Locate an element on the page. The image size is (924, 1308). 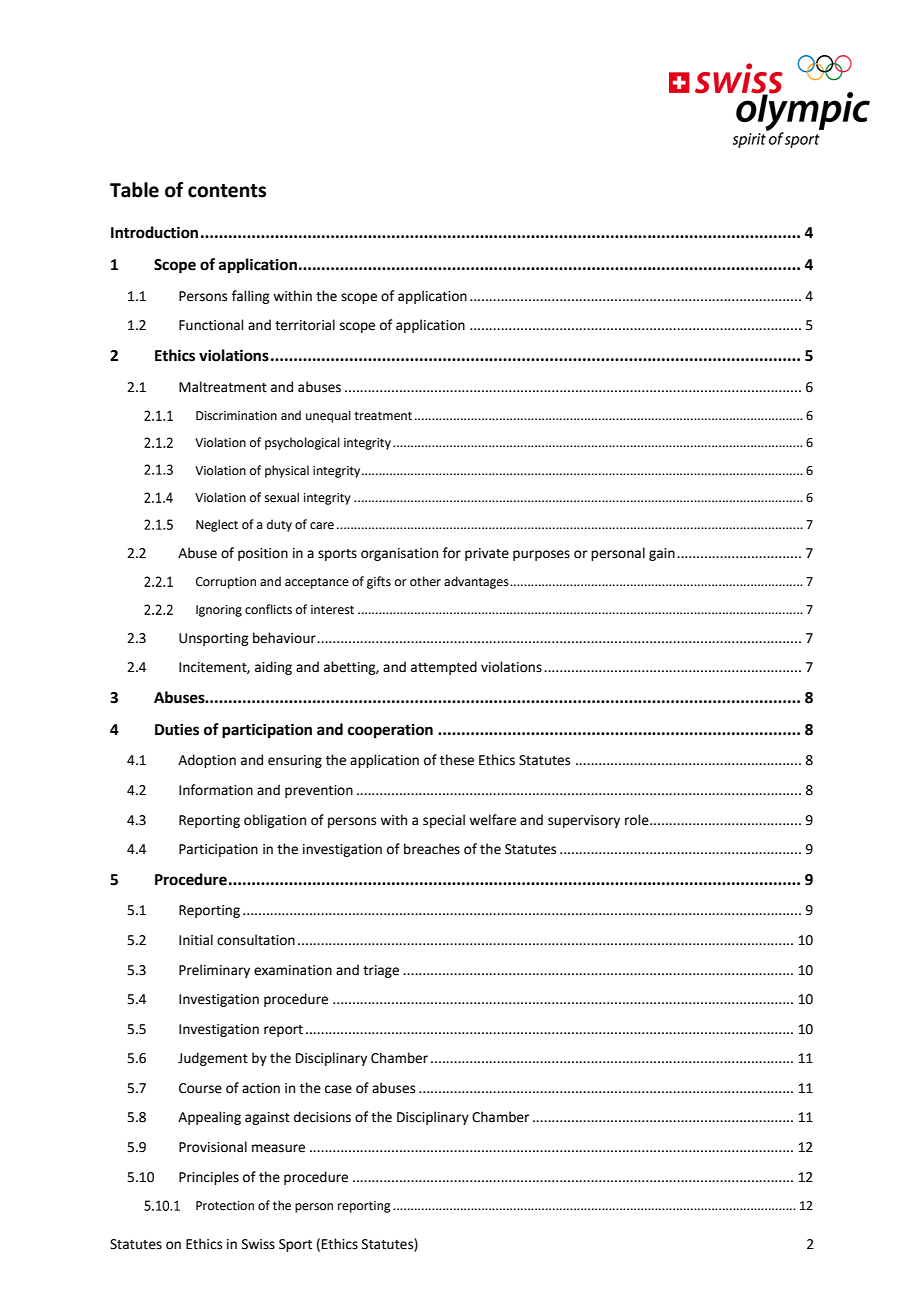
Protection is located at coordinates (225, 1206).
